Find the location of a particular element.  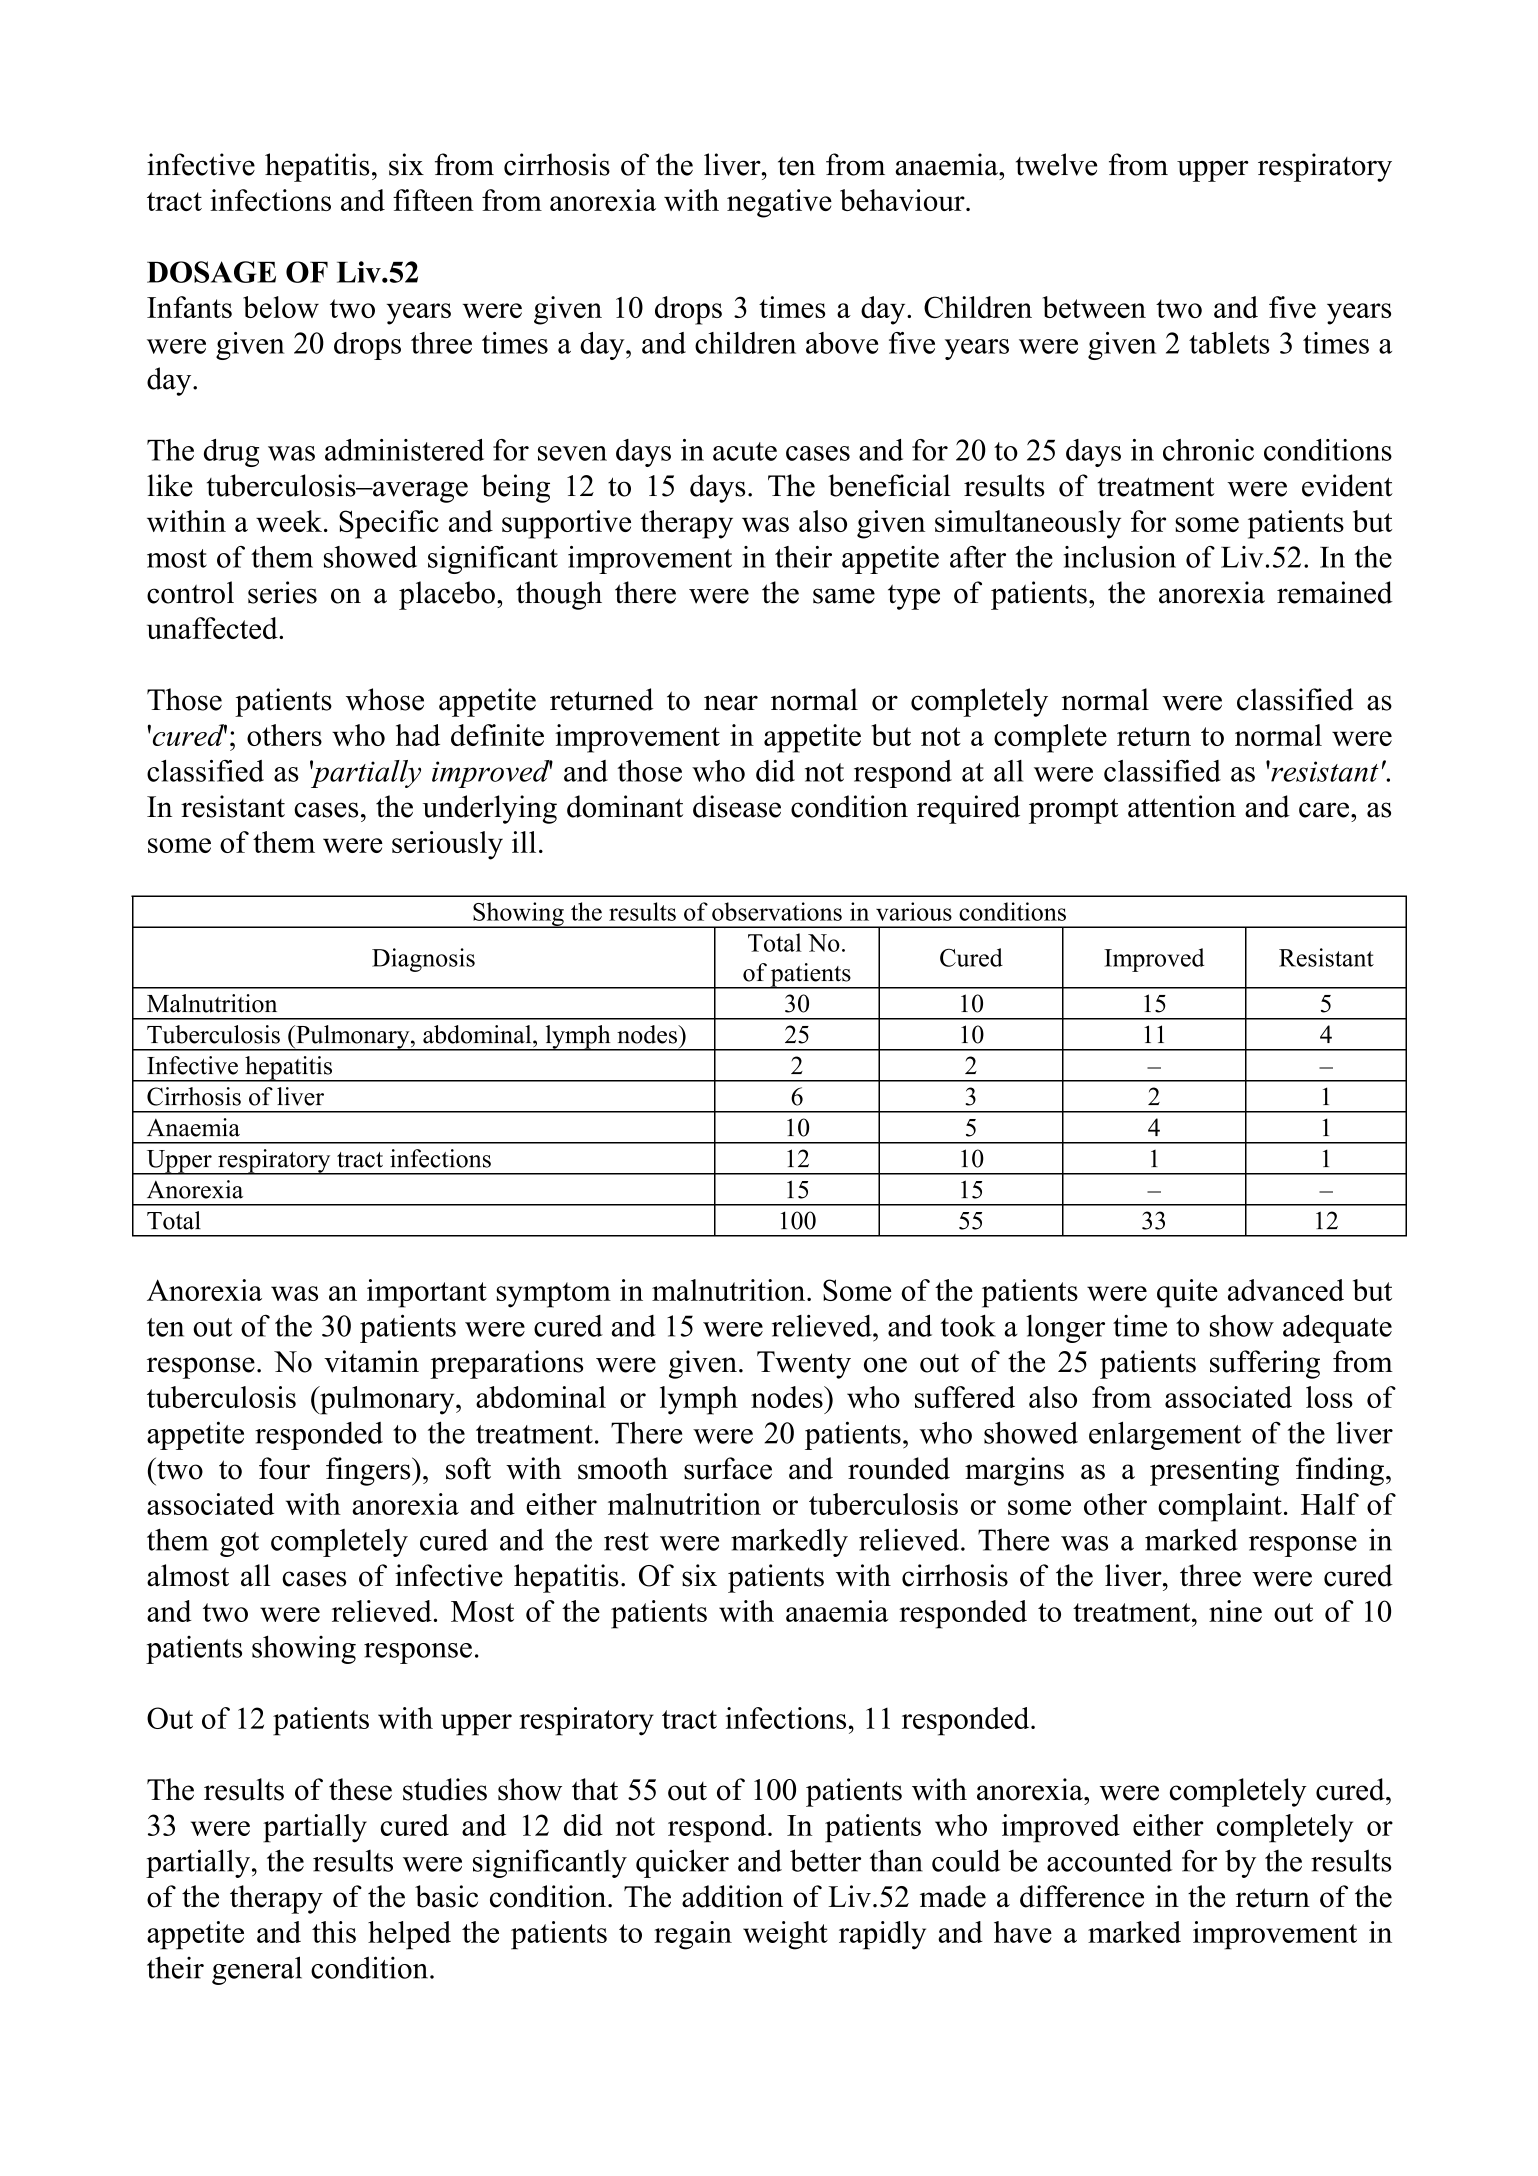

Diagnosis is located at coordinates (423, 960).
